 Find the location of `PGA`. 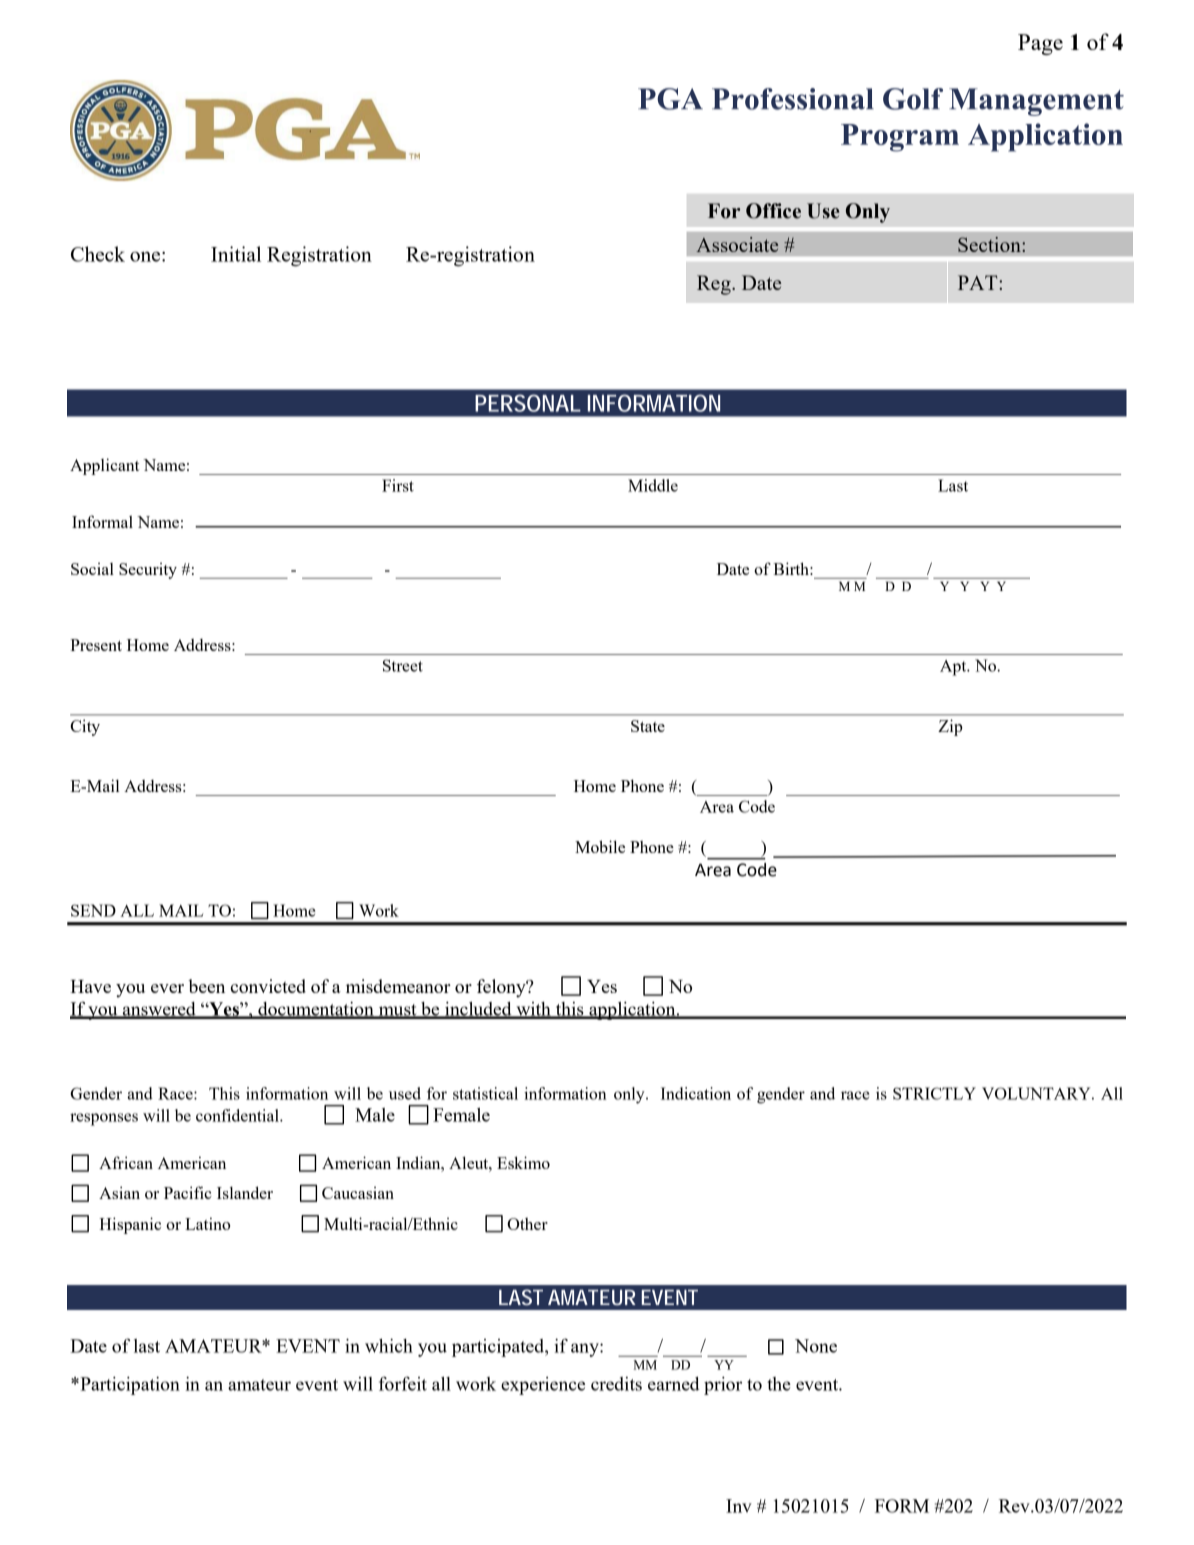

PGA is located at coordinates (670, 99).
